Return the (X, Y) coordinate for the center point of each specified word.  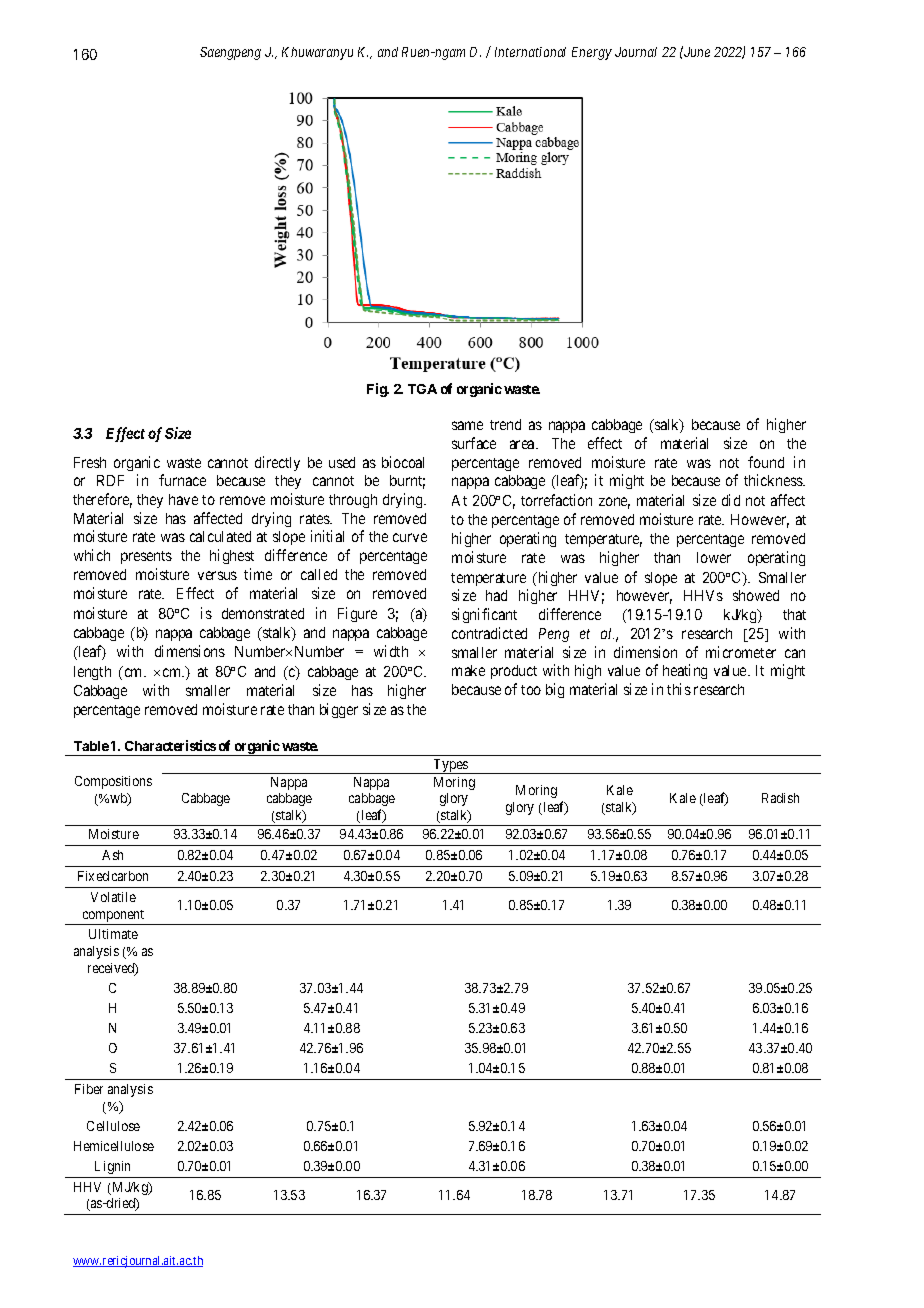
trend (505, 424)
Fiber (89, 1089)
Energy (592, 53)
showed (756, 595)
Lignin (112, 1167)
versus (217, 575)
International (530, 52)
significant (484, 615)
